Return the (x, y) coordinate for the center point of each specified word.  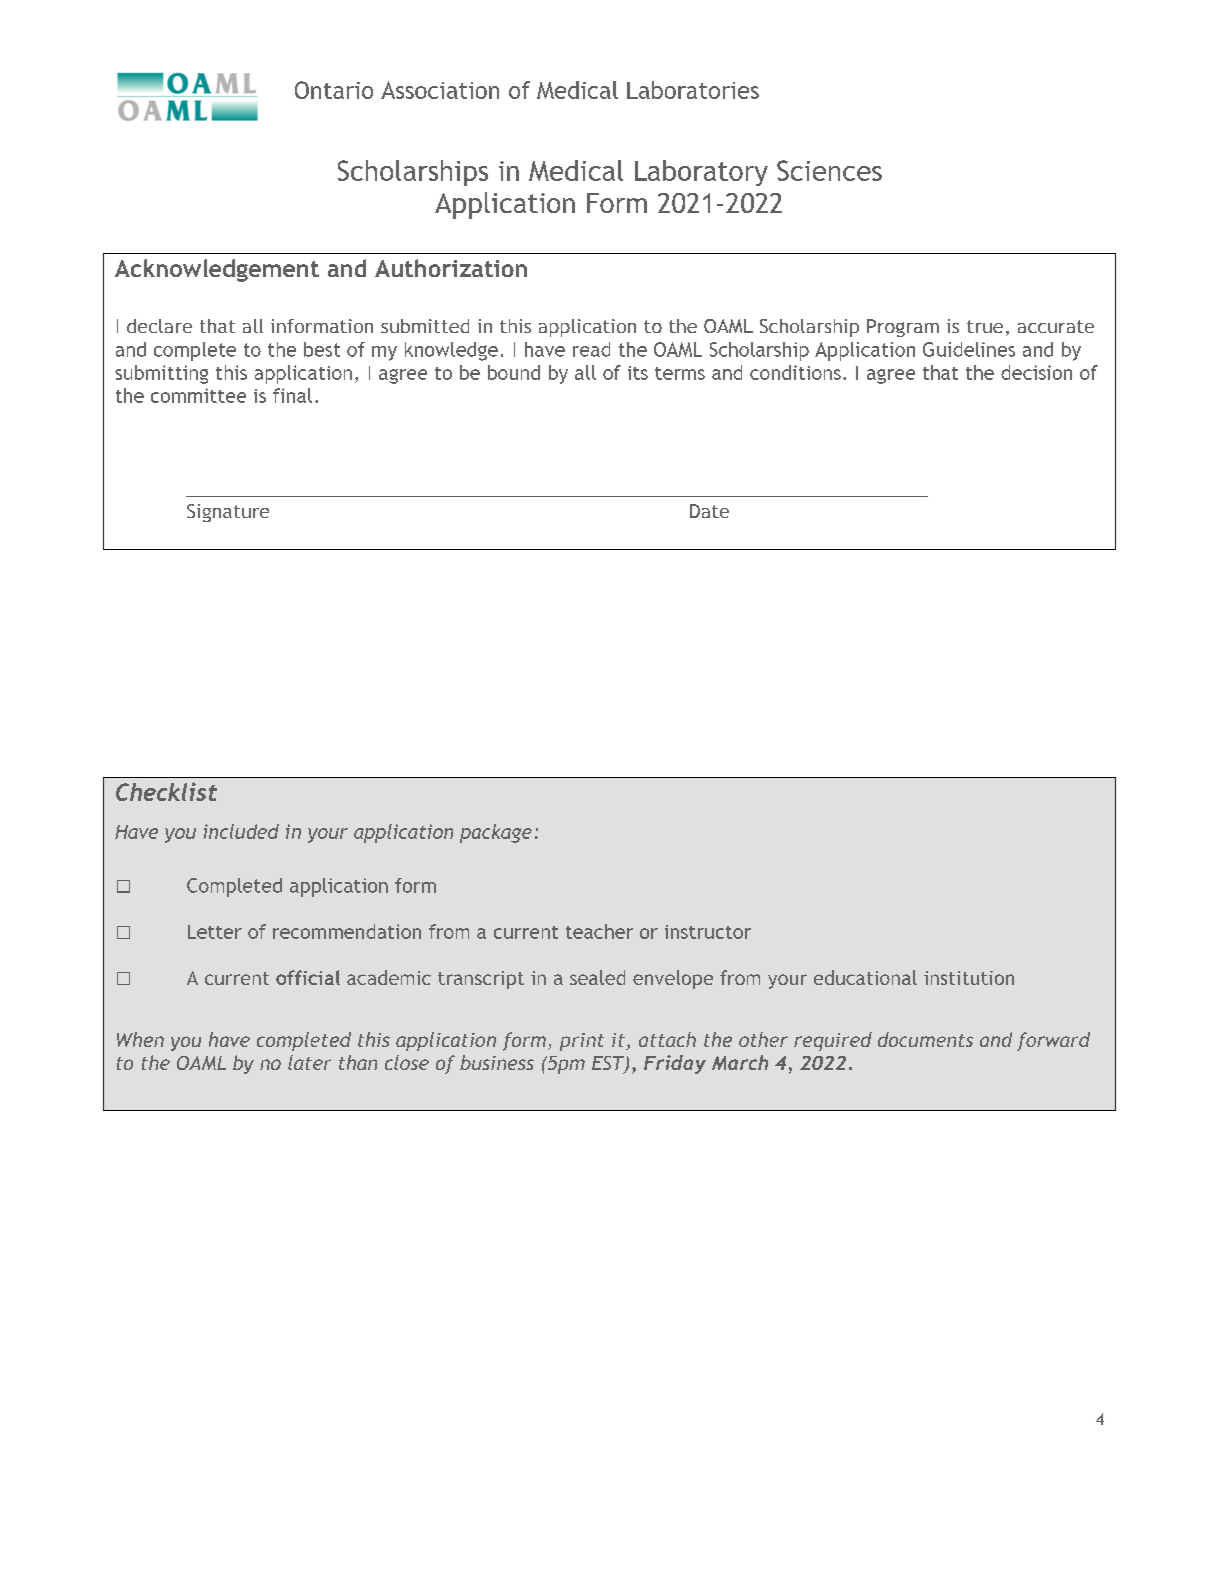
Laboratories (693, 90)
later (309, 1062)
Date (709, 511)
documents (925, 1039)
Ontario (334, 90)
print (582, 1042)
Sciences (829, 170)
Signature (228, 513)
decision (1036, 372)
